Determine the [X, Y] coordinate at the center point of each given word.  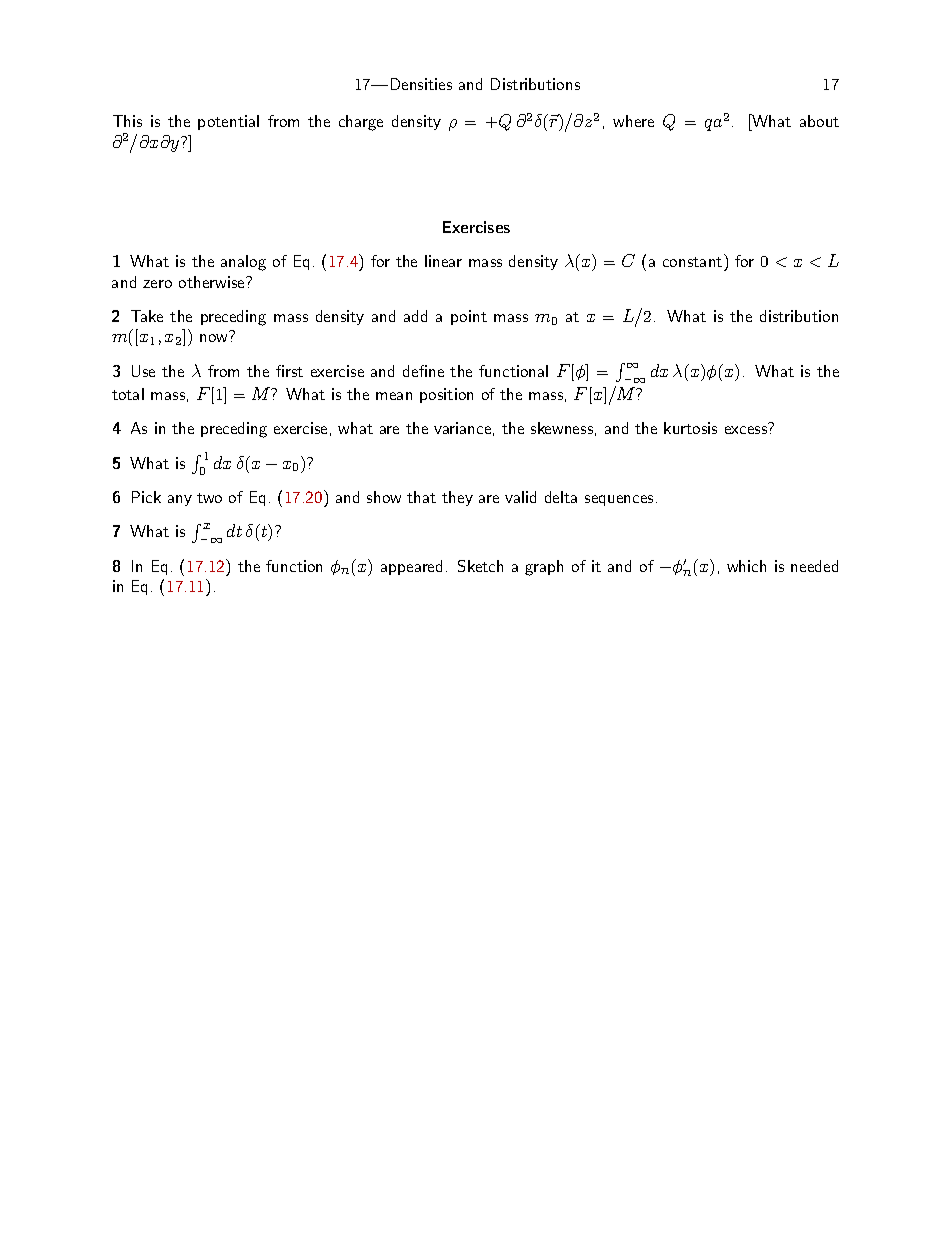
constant [692, 262]
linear [443, 261]
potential [228, 122]
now [213, 338]
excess [746, 430]
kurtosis [690, 428]
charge [361, 123]
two [209, 498]
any [180, 500]
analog [243, 263]
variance [462, 428]
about [819, 121]
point [469, 317]
